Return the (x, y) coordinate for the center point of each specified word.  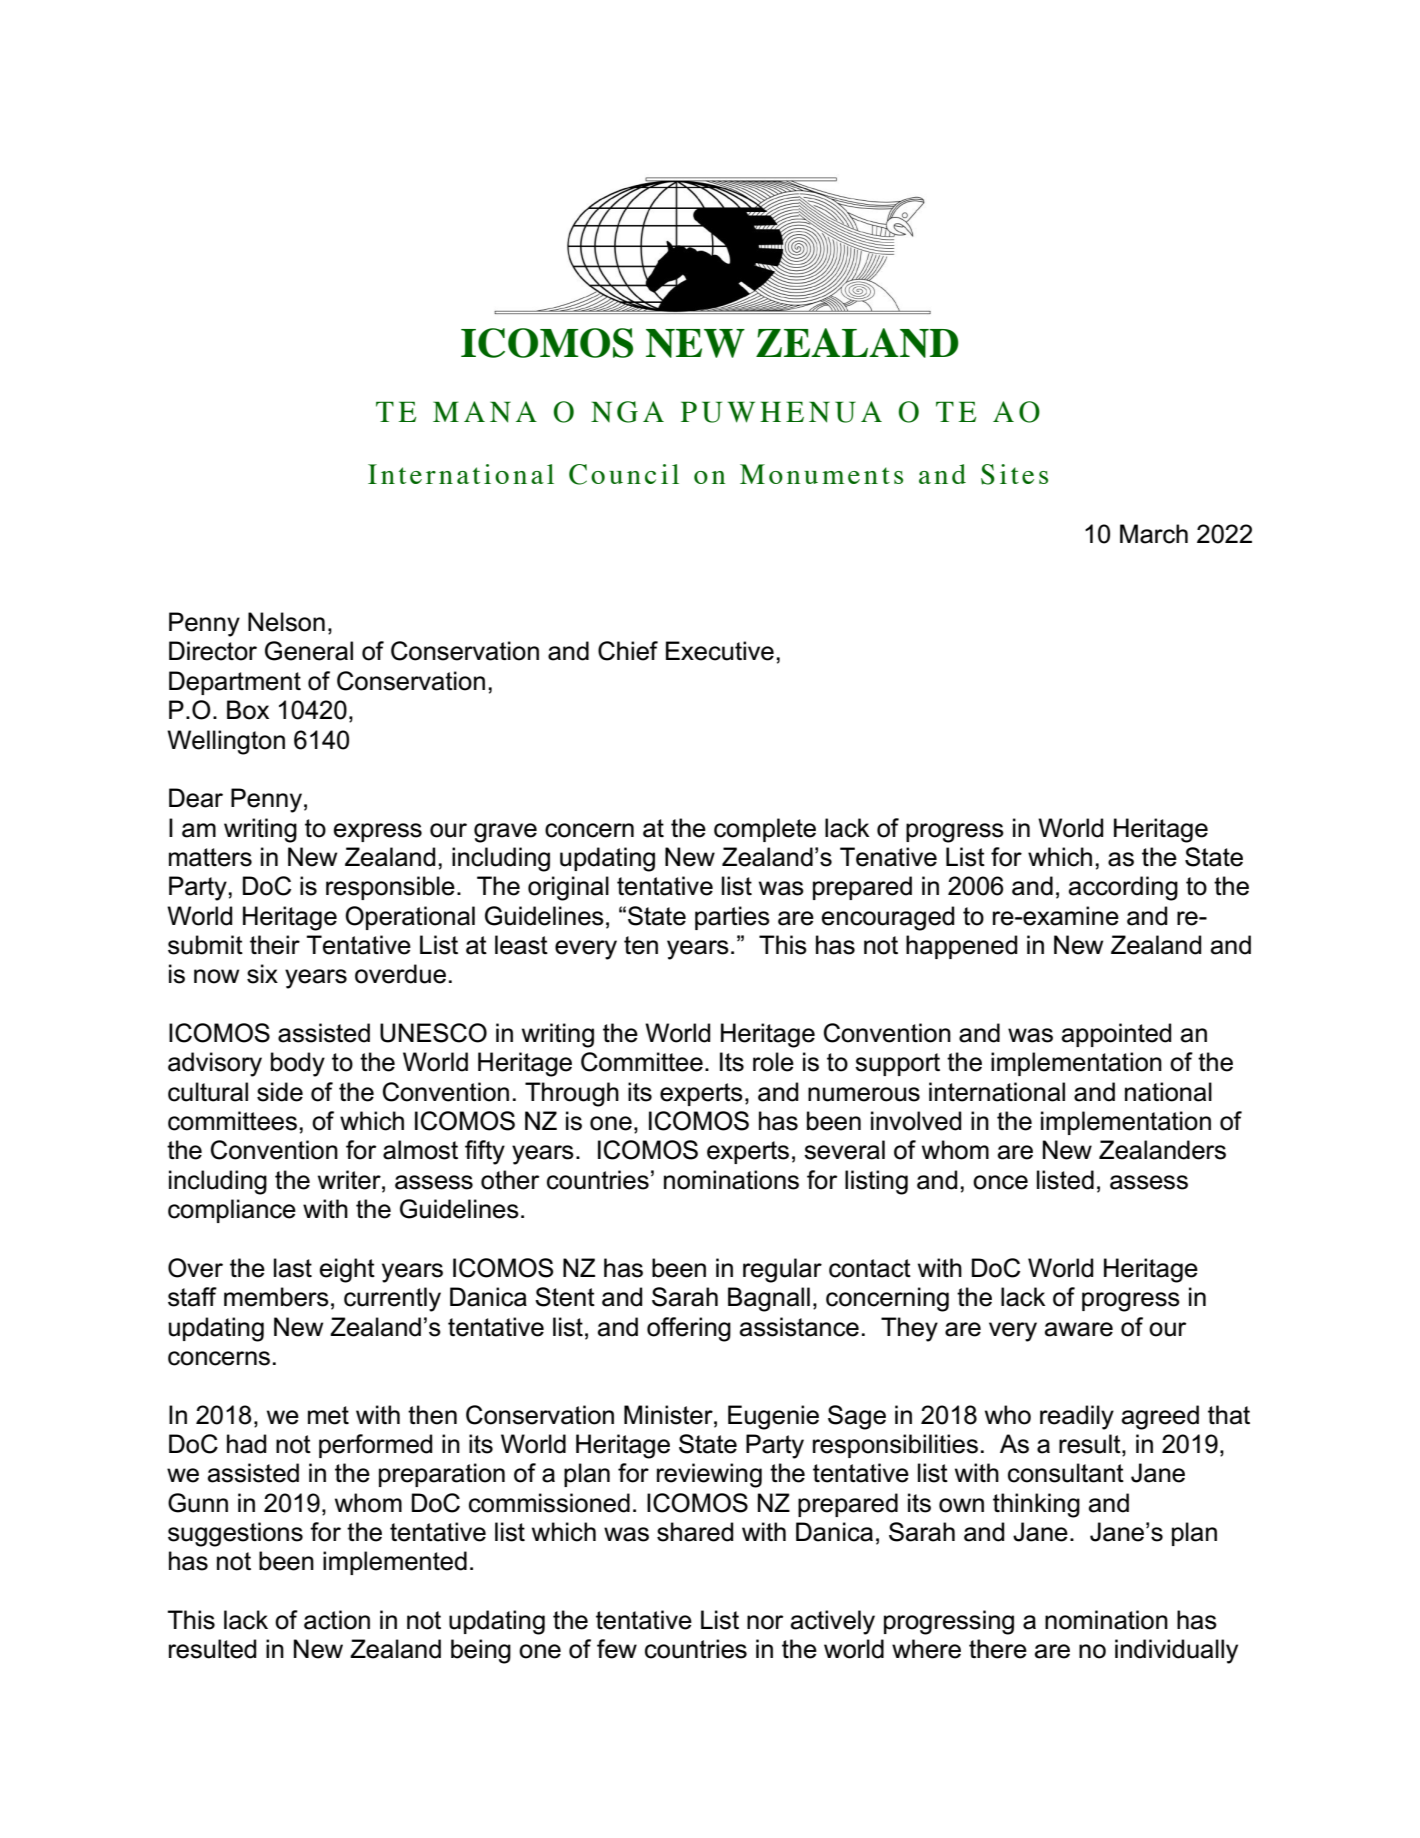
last (293, 1268)
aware (1079, 1329)
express (378, 832)
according (1123, 888)
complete (765, 830)
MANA (485, 412)
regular (782, 1270)
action (337, 1620)
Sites (1014, 474)
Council (624, 474)
